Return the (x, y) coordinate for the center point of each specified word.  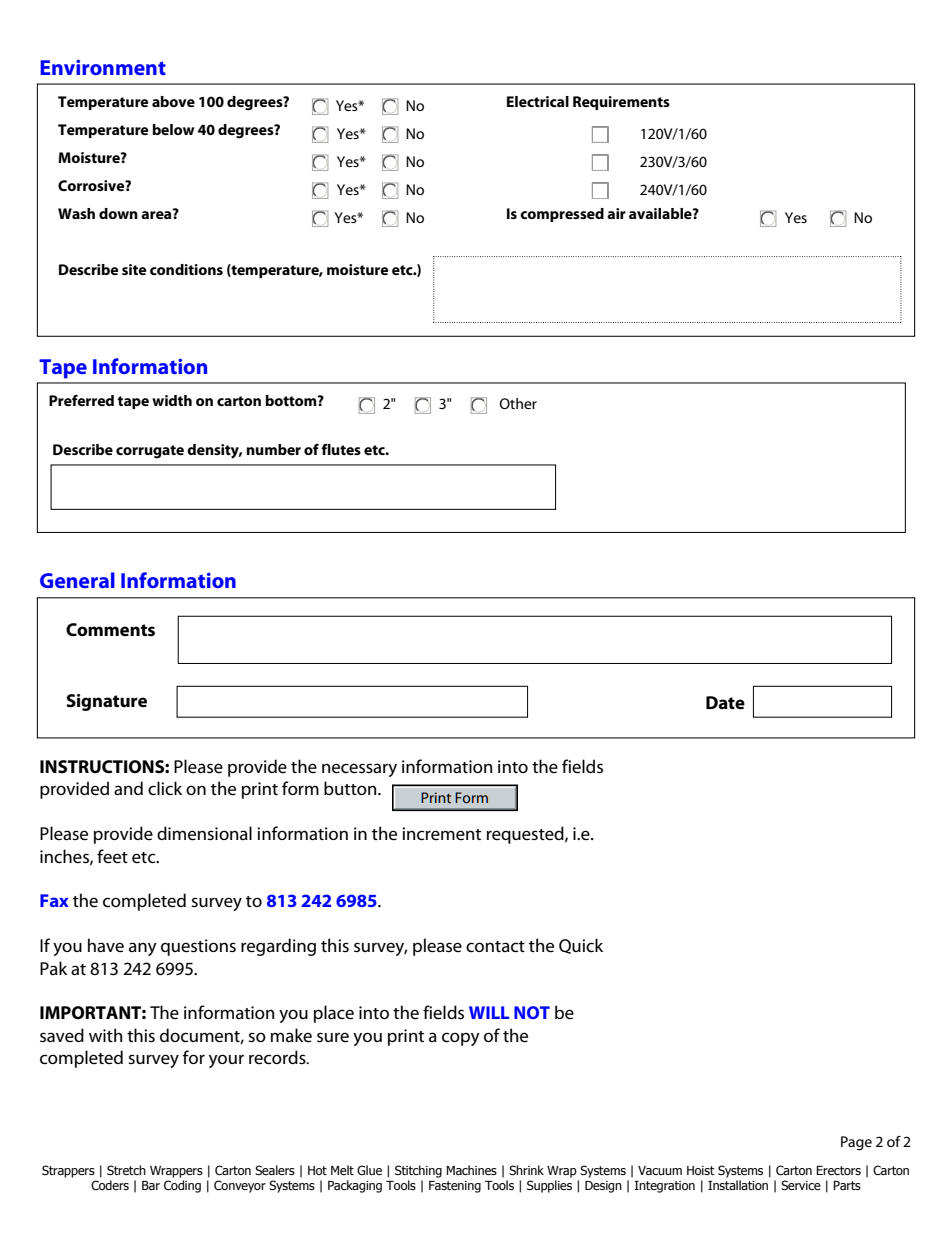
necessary (359, 770)
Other (518, 403)
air (616, 213)
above (173, 101)
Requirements (621, 103)
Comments (110, 630)
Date (725, 703)
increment (441, 834)
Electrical (538, 101)
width (172, 400)
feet (112, 856)
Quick (581, 946)
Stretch (126, 1170)
